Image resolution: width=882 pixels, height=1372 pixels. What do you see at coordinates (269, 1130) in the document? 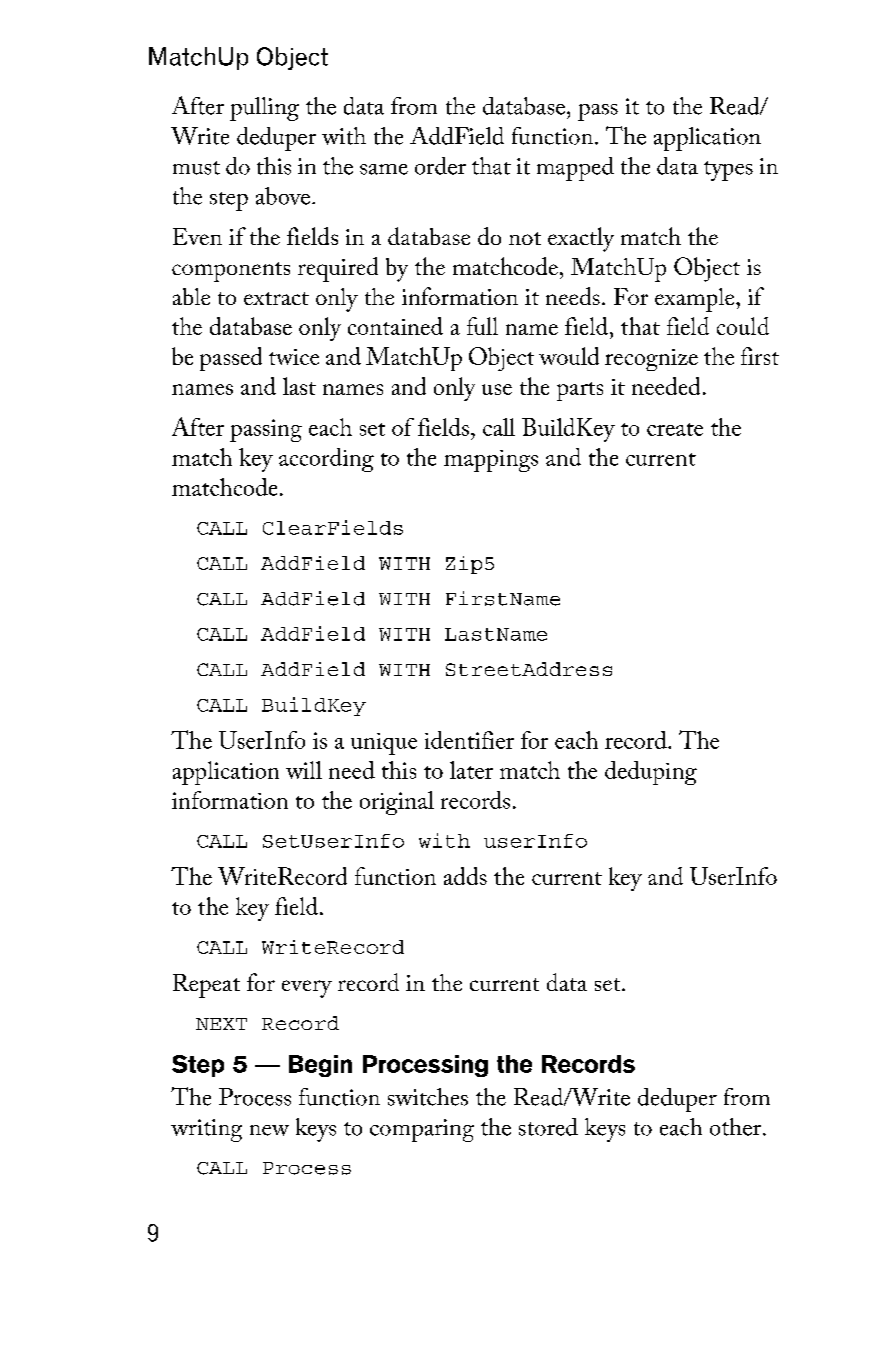
I see `new` at bounding box center [269, 1130].
